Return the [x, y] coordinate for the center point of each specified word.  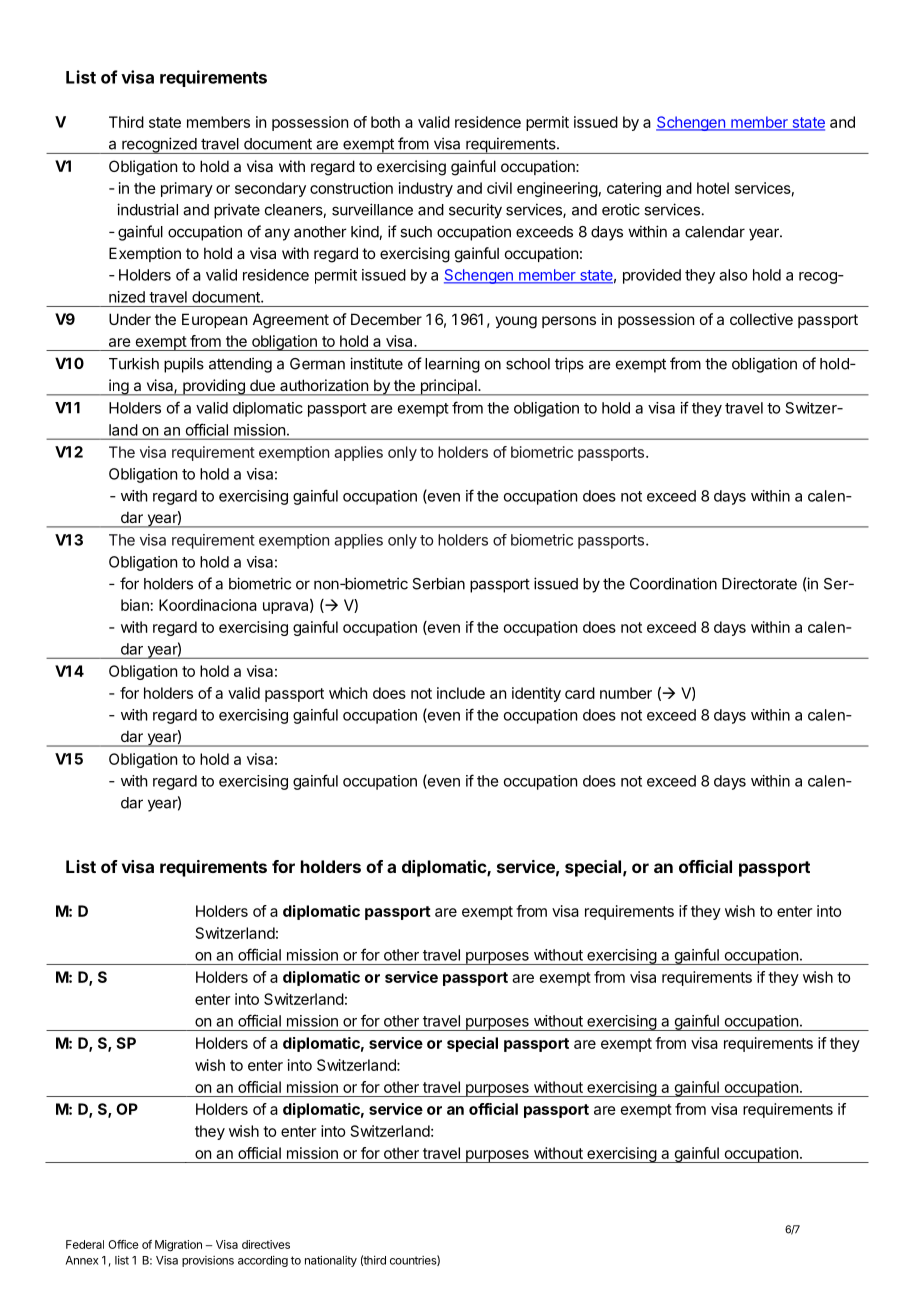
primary [187, 189]
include [461, 693]
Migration [178, 1246]
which [348, 693]
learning [452, 365]
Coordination [673, 583]
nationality [331, 1261]
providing [214, 387]
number [626, 693]
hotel [713, 188]
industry [426, 189]
